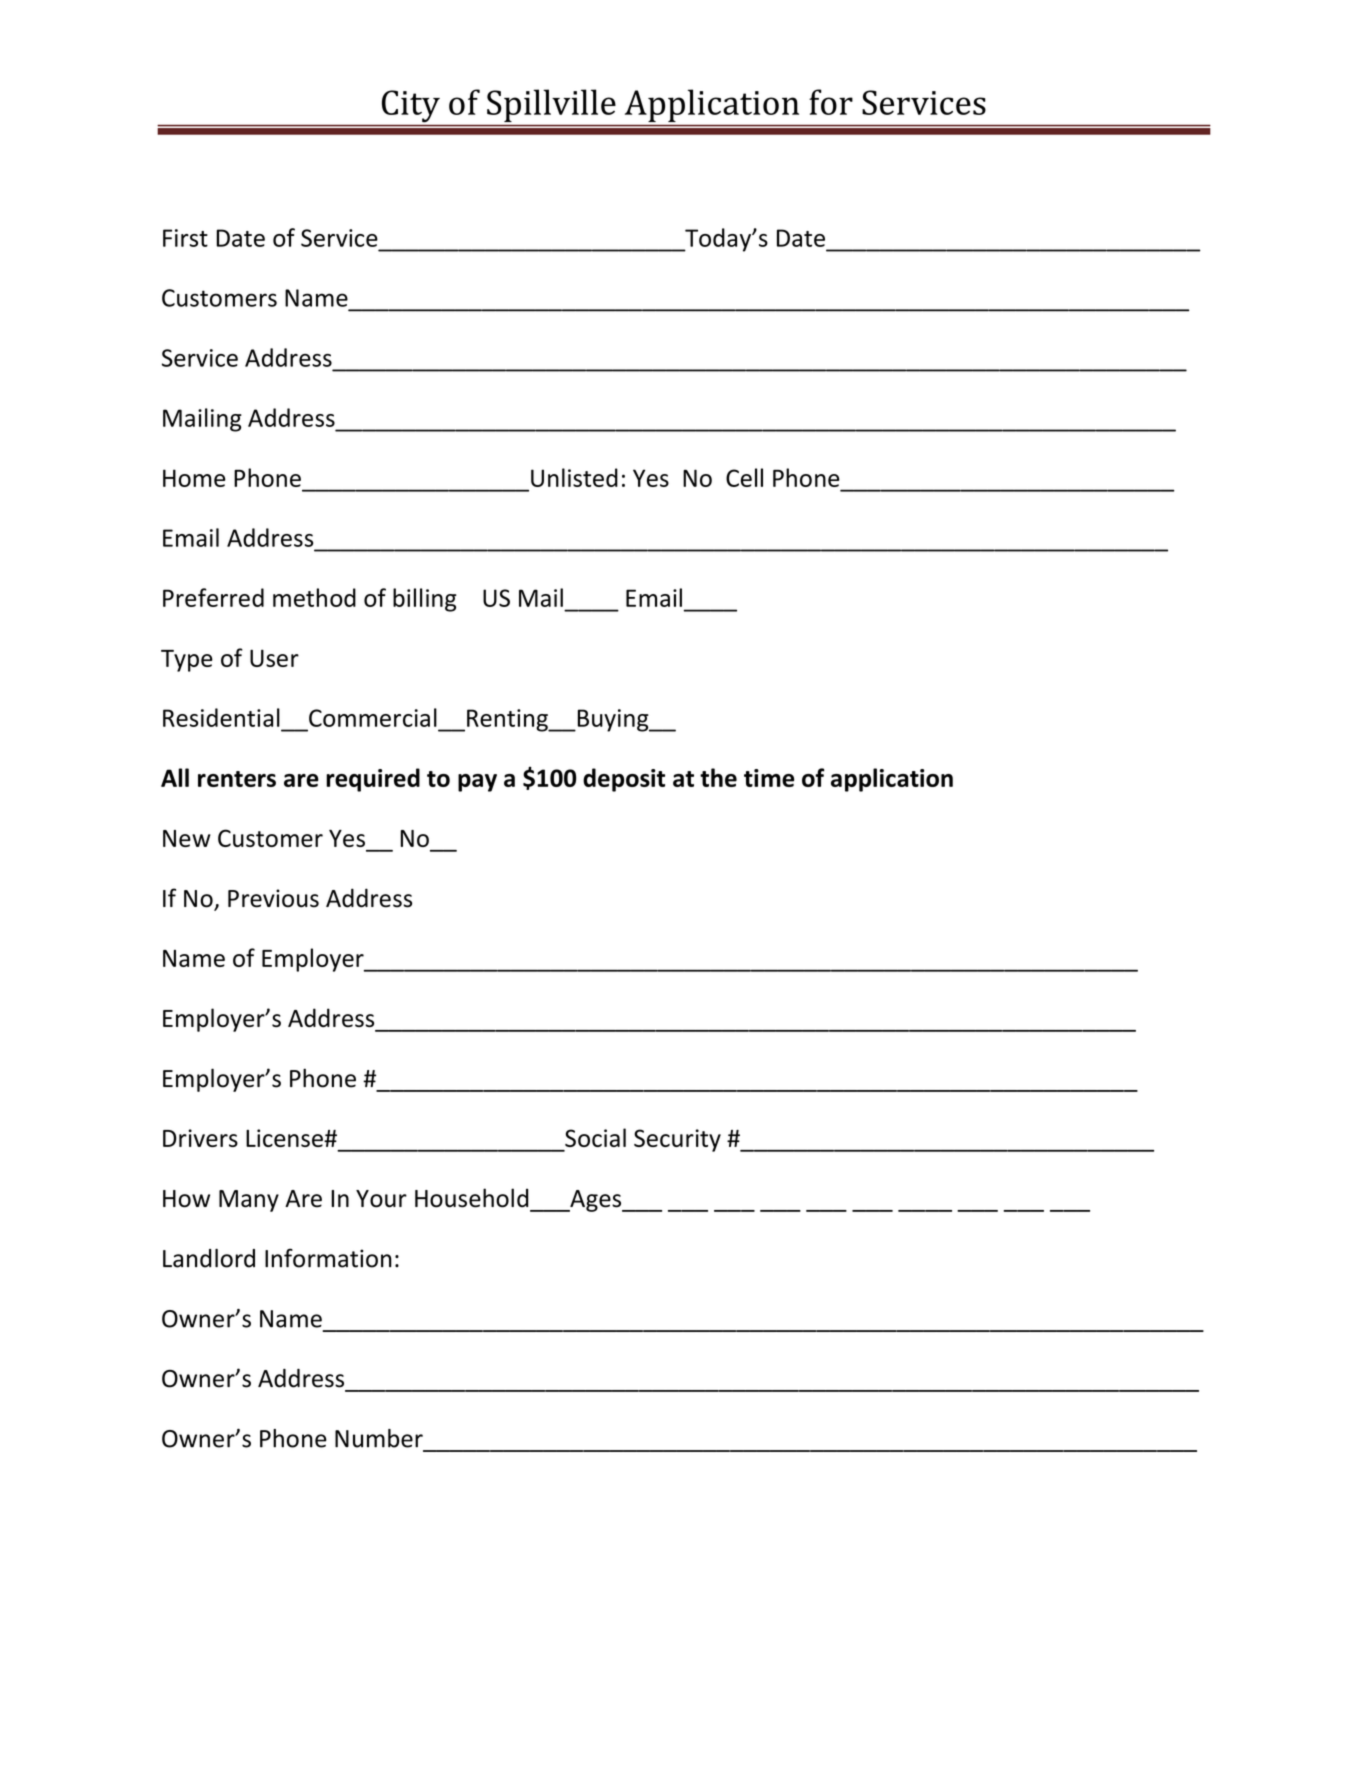 This screenshot has height=1771, width=1368. What do you see at coordinates (274, 658) in the screenshot?
I see `User` at bounding box center [274, 658].
